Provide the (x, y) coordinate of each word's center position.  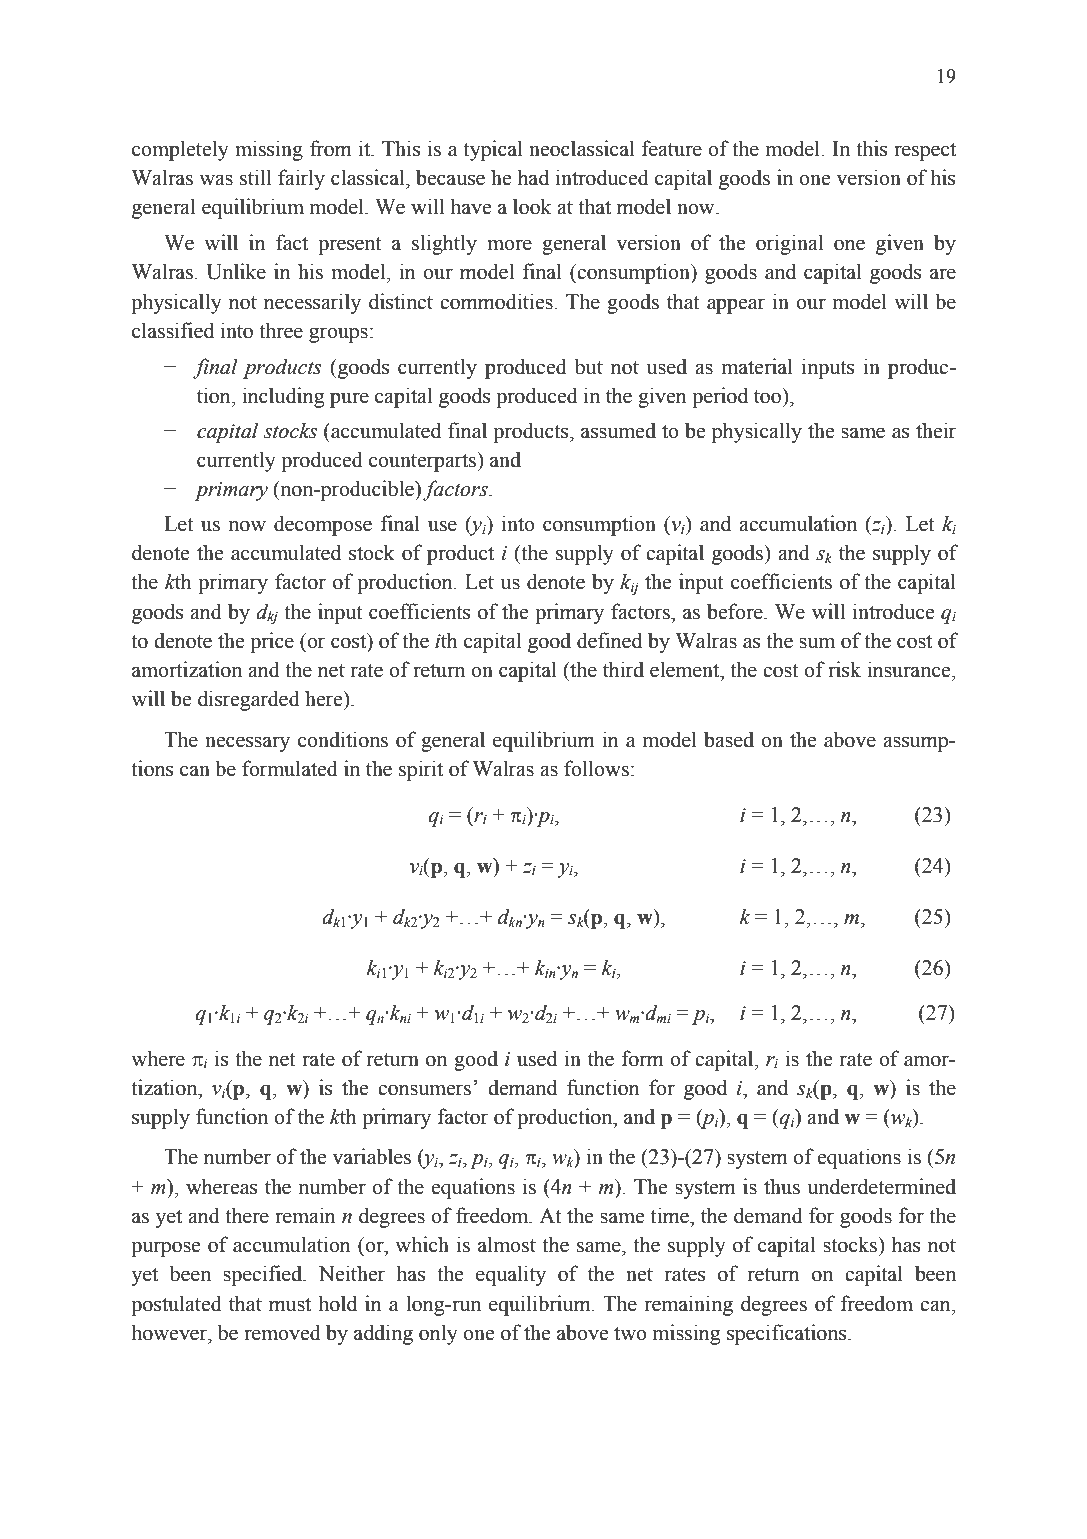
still (255, 177)
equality (511, 1275)
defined (609, 640)
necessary (247, 744)
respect (925, 152)
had (533, 177)
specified (264, 1275)
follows (596, 768)
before (736, 611)
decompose (323, 525)
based (729, 739)
